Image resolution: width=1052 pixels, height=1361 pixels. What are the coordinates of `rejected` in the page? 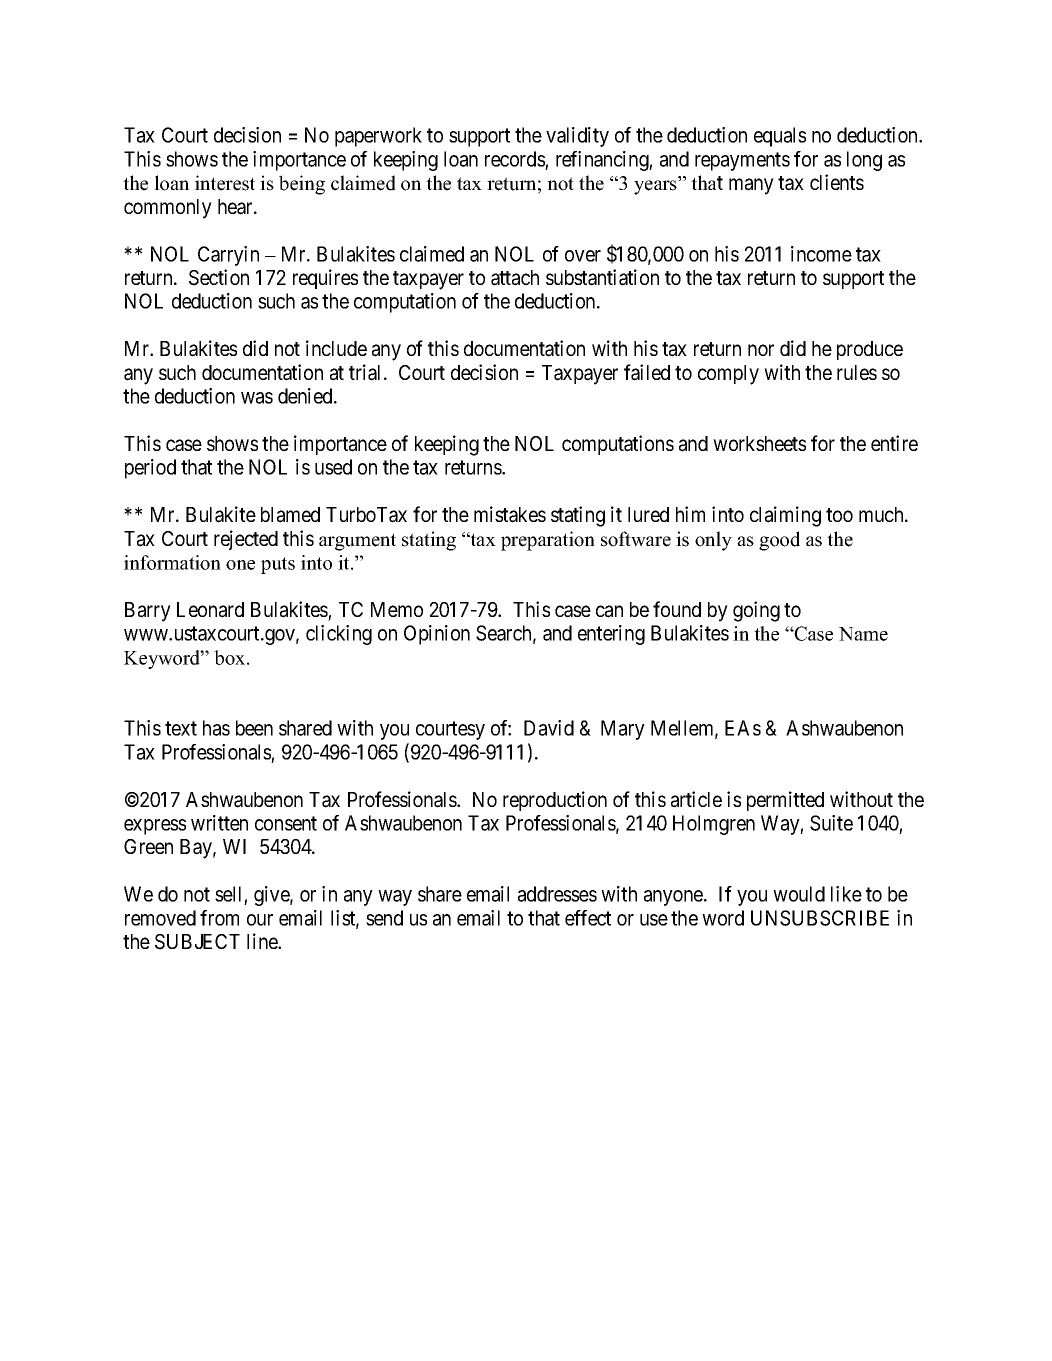 It's located at (246, 540).
